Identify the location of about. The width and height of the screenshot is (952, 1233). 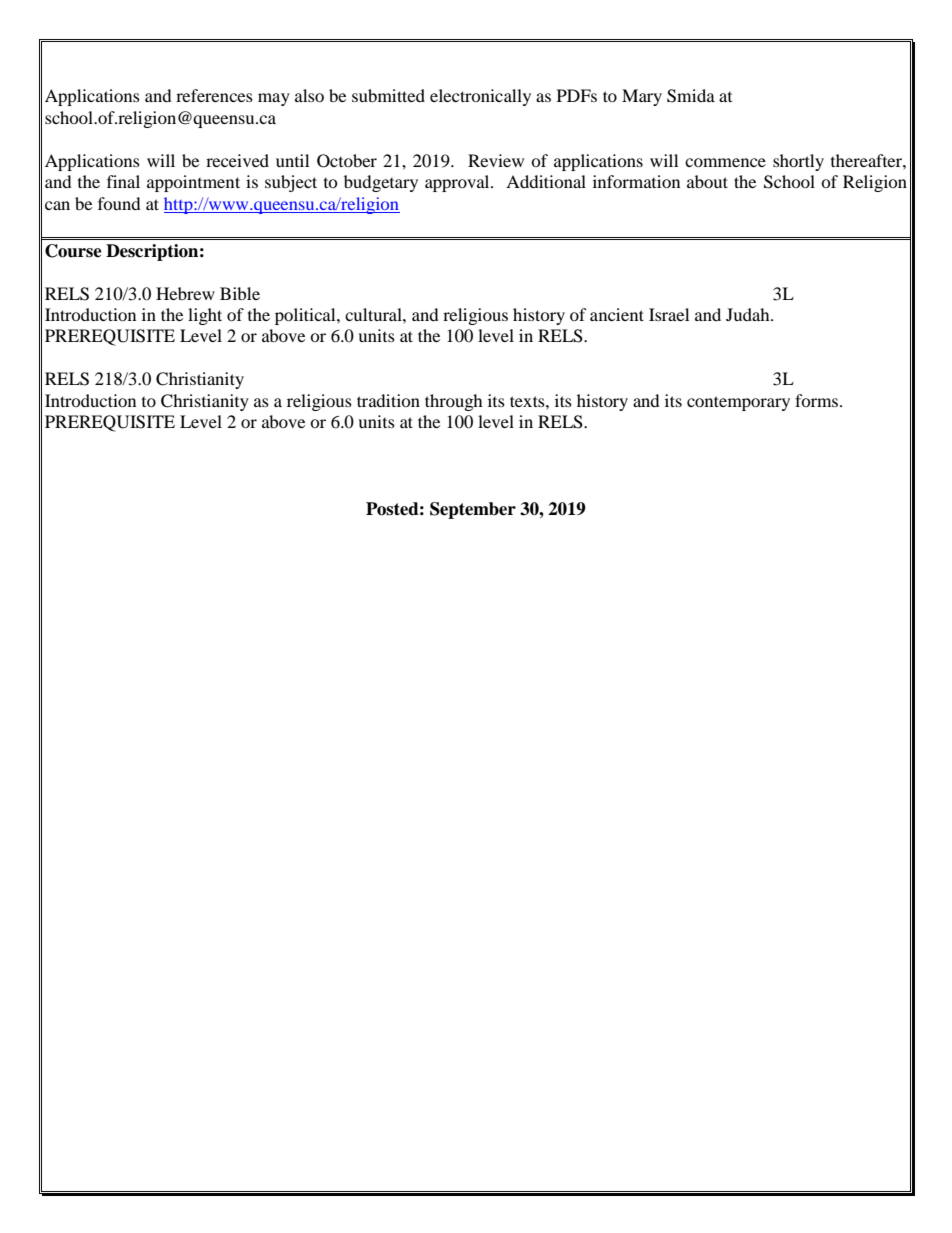
(707, 181).
